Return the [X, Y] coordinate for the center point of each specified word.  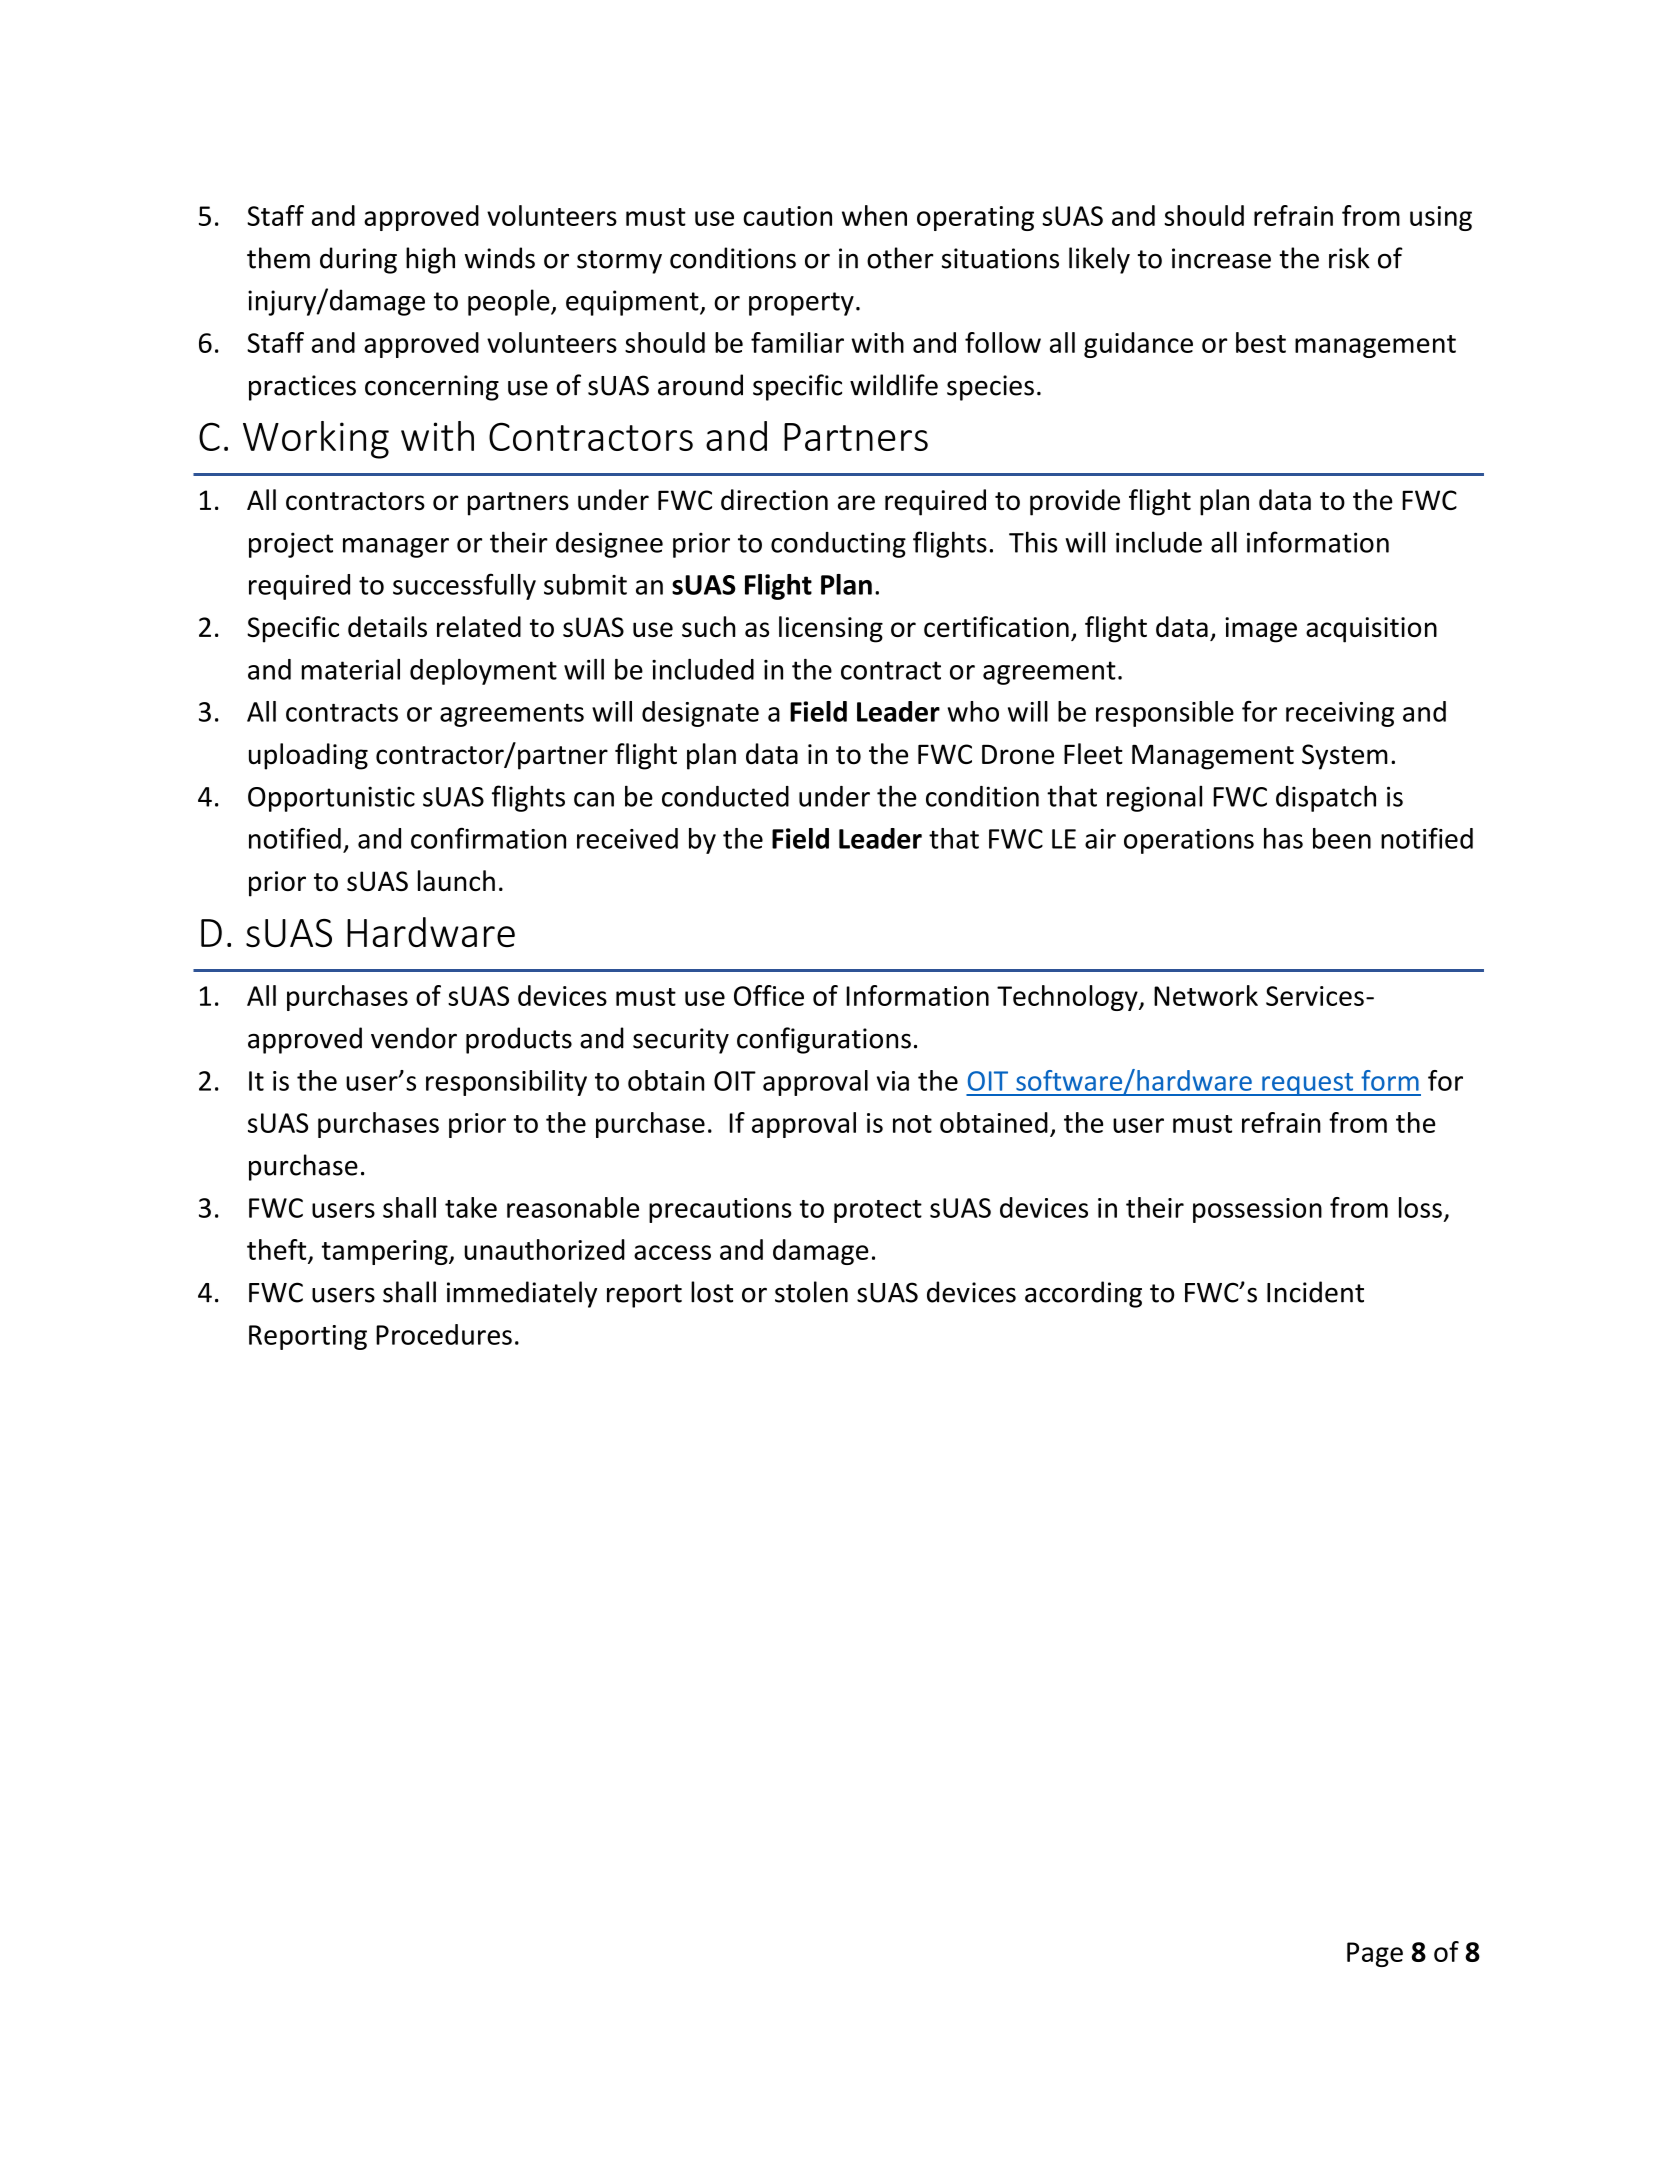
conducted [725, 796]
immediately [522, 1294]
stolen [811, 1292]
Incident [1315, 1292]
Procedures [444, 1334]
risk [1349, 258]
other [900, 258]
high [430, 260]
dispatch [1326, 798]
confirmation [488, 838]
